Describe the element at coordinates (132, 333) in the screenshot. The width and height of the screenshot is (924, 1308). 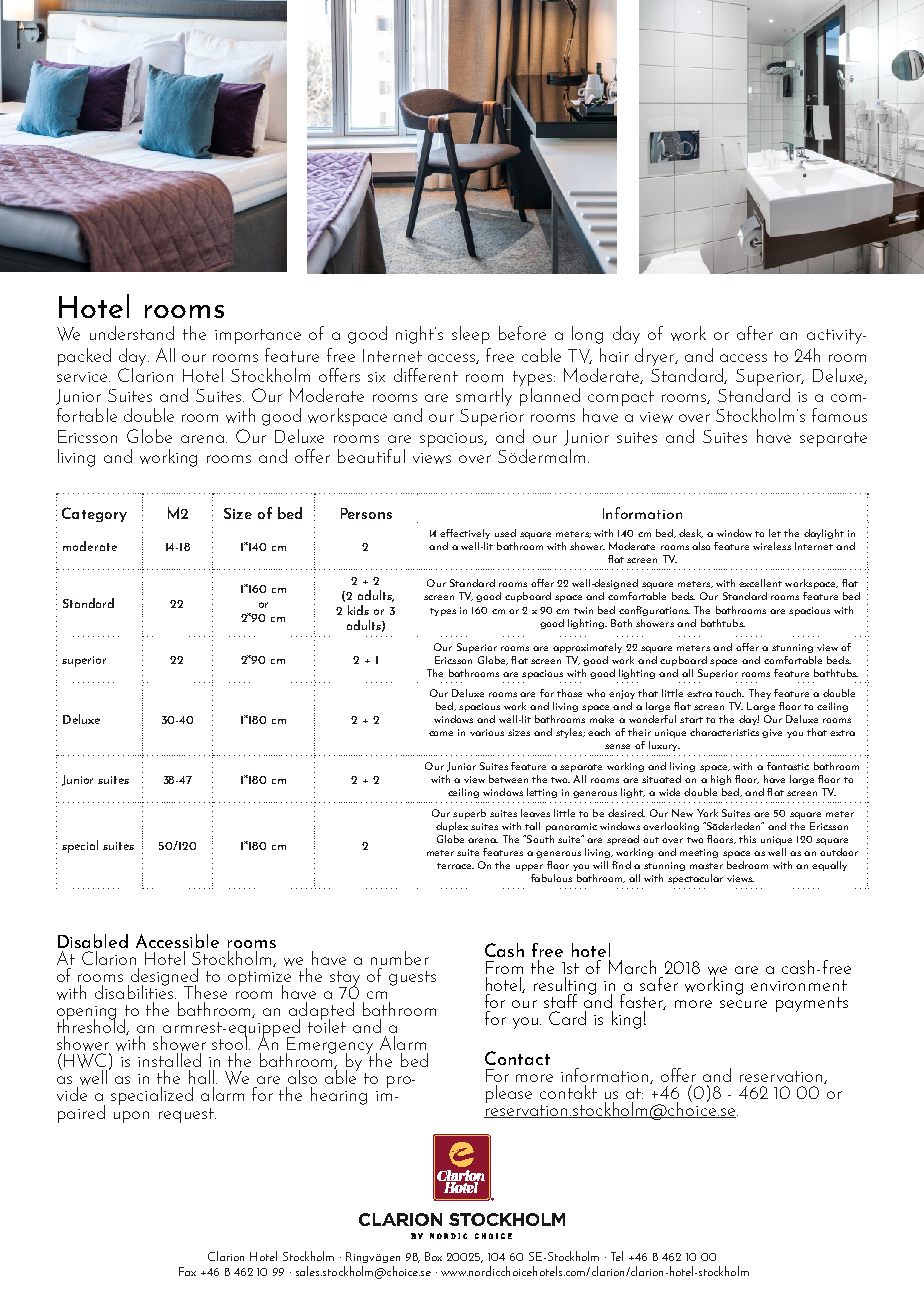
I see `understand` at that location.
